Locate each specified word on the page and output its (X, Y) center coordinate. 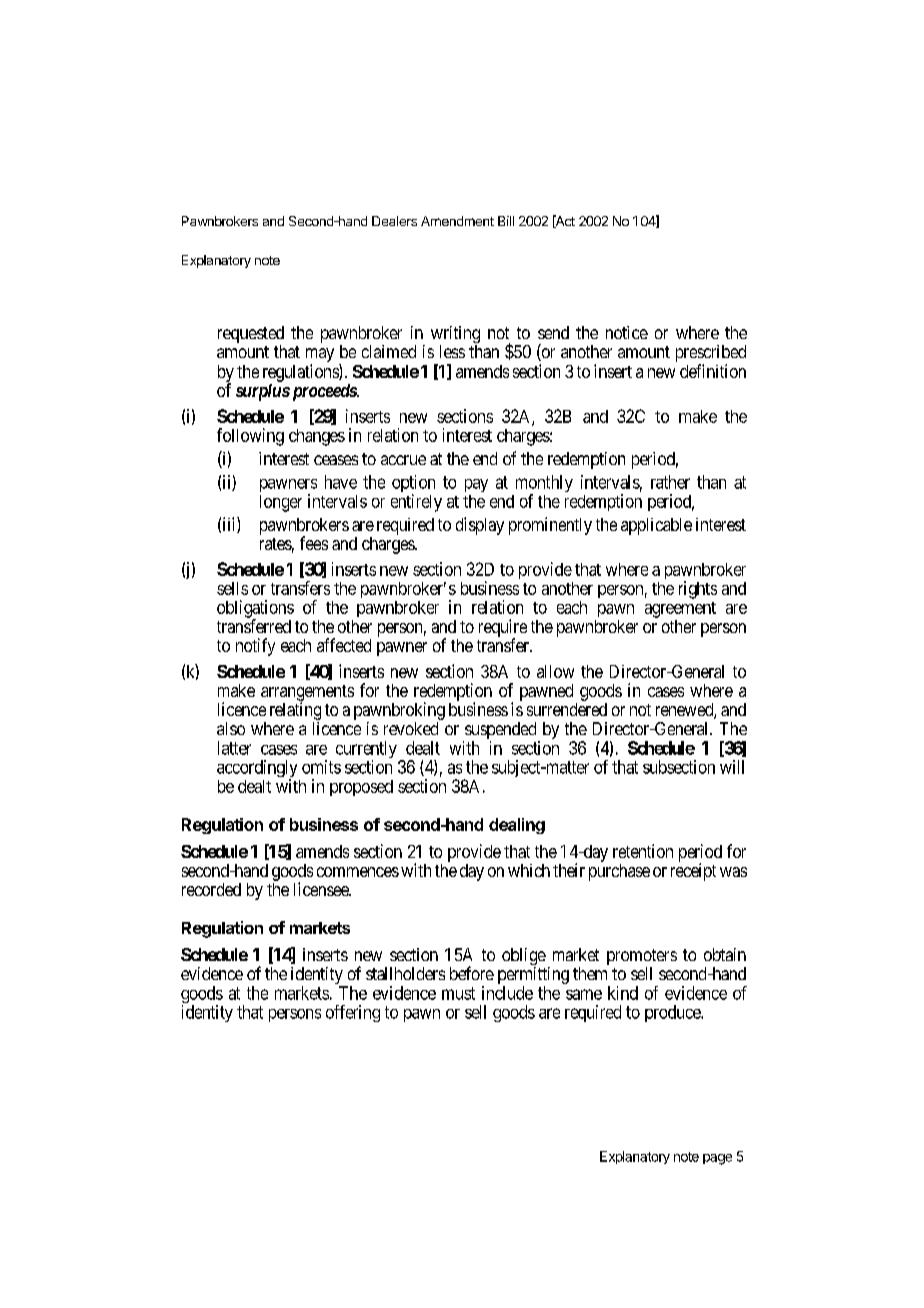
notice (627, 332)
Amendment (457, 221)
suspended (501, 732)
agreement (680, 610)
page (717, 1159)
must (458, 993)
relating (295, 711)
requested (251, 336)
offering (353, 1013)
